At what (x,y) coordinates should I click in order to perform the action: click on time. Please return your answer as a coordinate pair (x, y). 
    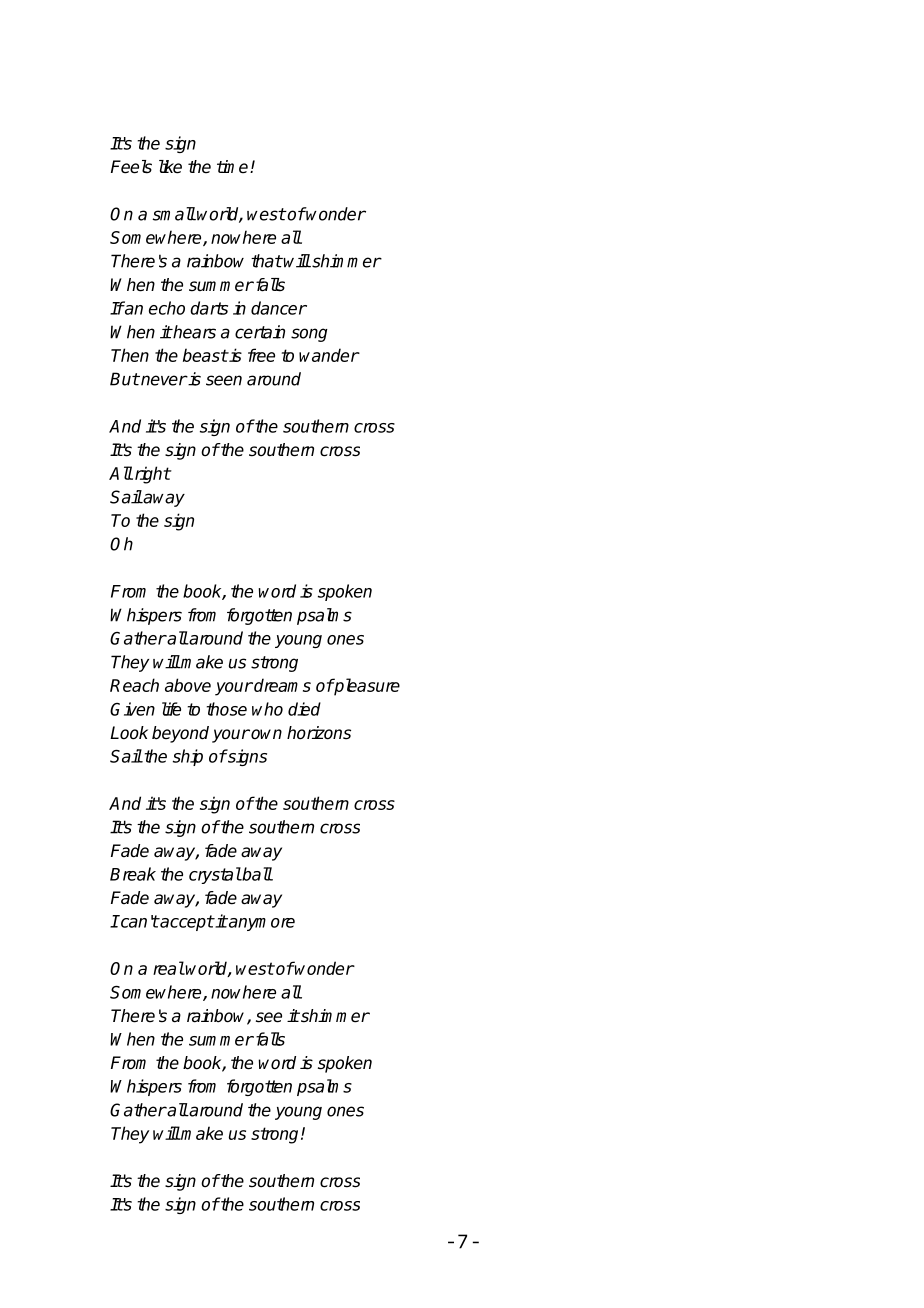
    Looking at the image, I should click on (234, 167).
